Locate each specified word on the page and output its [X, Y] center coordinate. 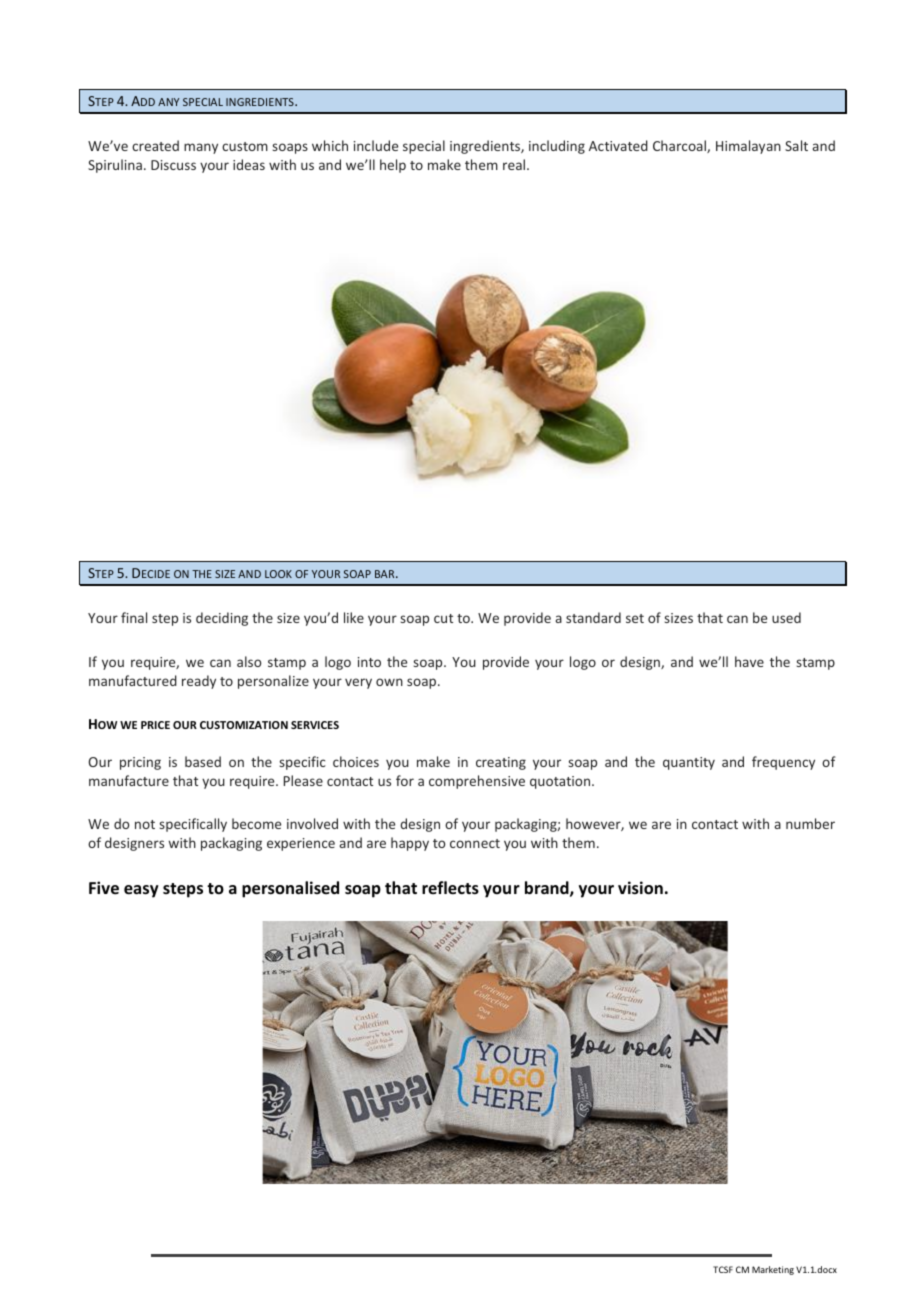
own [389, 682]
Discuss [173, 165]
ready [199, 682]
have [749, 661]
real [515, 164]
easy [141, 891]
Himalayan [748, 147]
